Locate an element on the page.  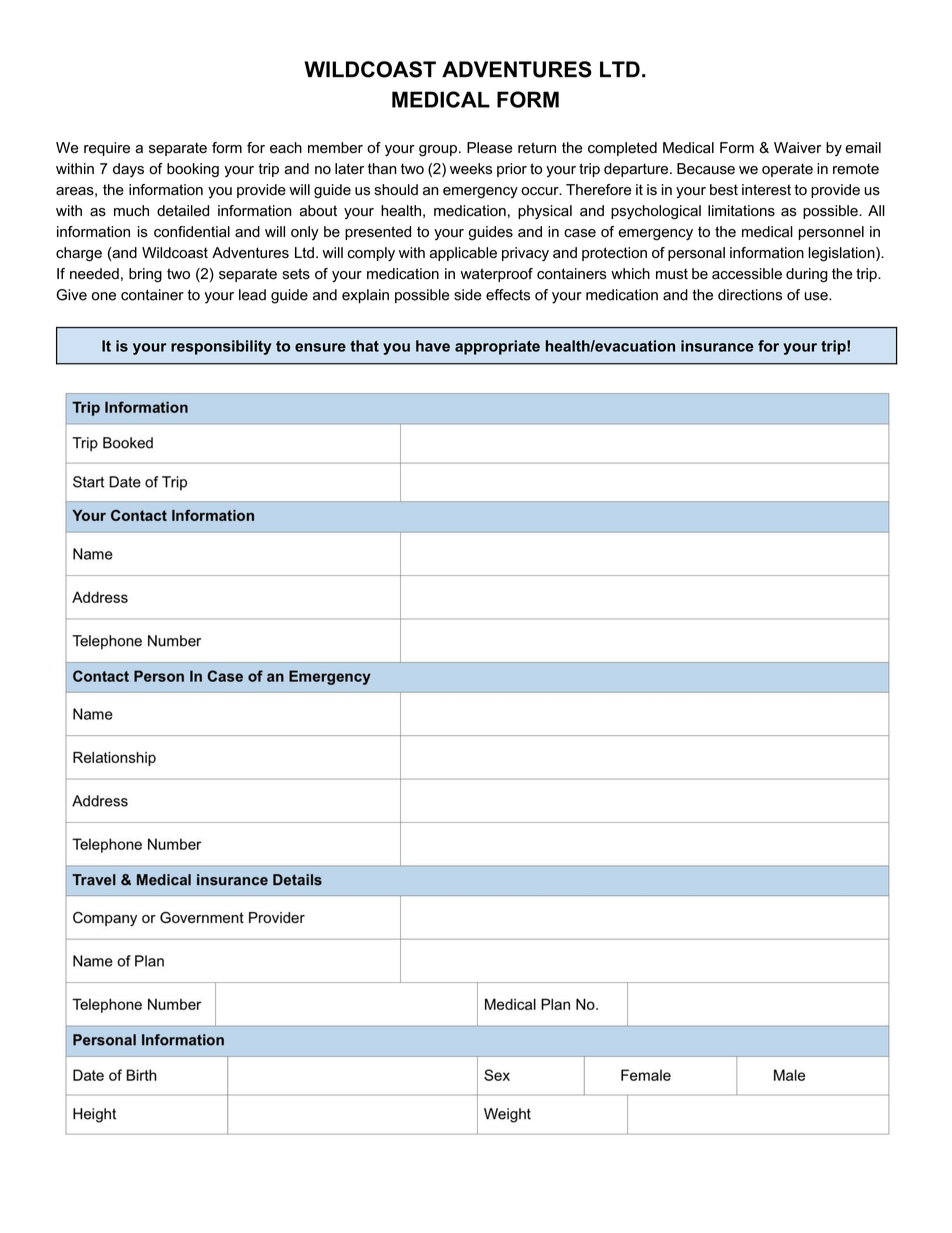
insurance is located at coordinates (717, 346).
